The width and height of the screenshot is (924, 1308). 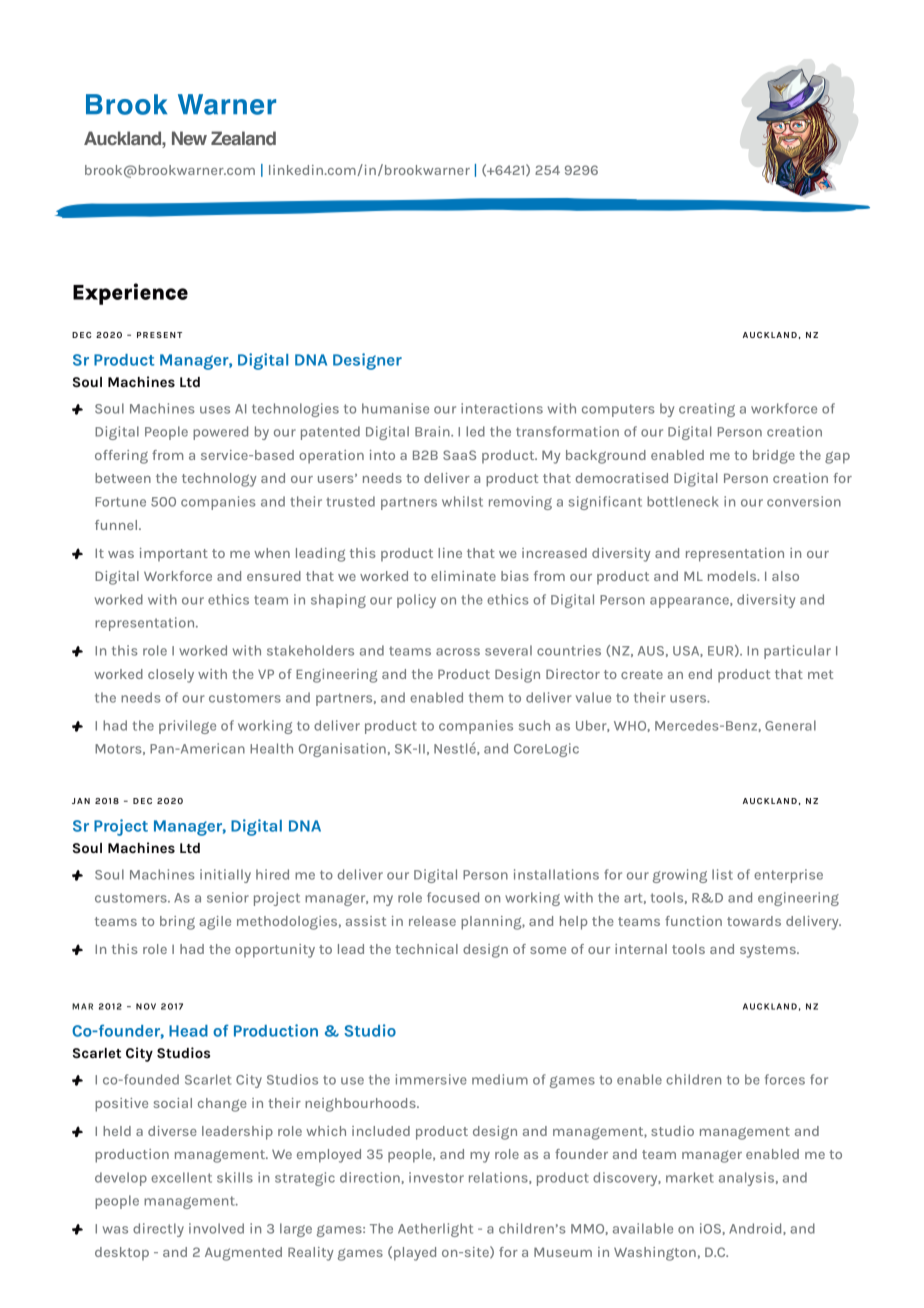 I want to click on focused, so click(x=453, y=897).
